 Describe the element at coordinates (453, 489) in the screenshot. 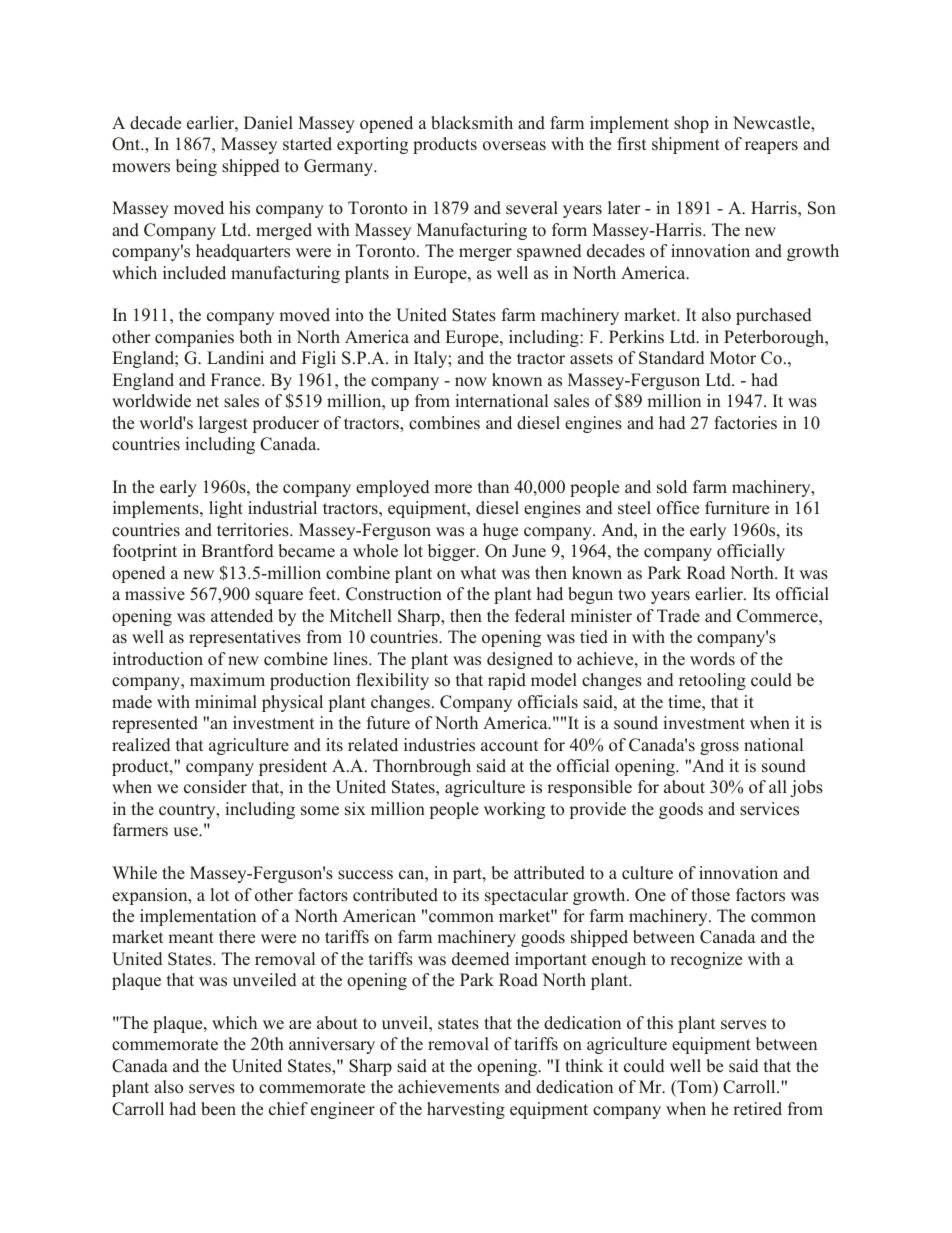

I see `more` at that location.
